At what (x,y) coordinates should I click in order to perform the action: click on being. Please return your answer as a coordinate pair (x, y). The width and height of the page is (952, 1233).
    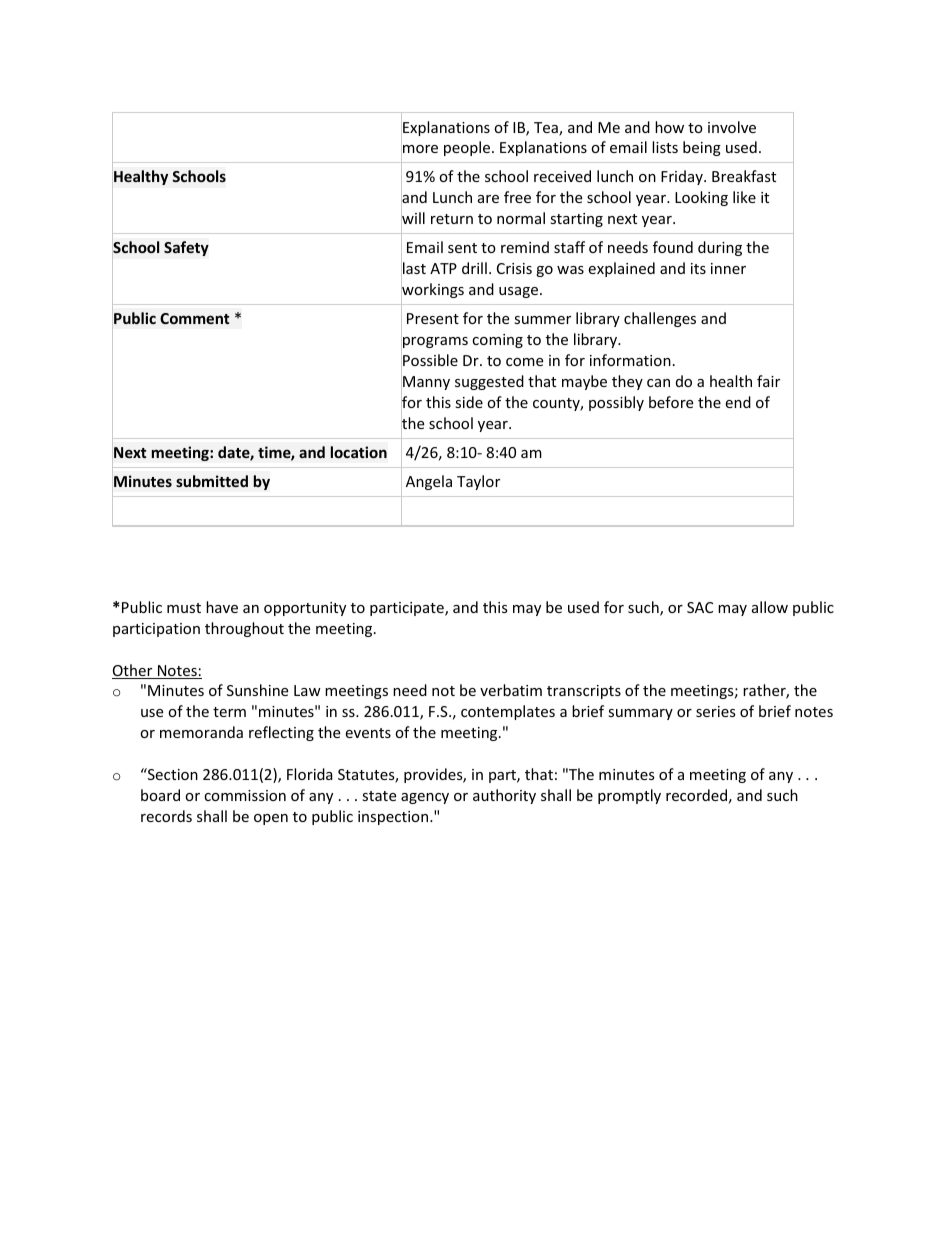
    Looking at the image, I should click on (702, 148).
